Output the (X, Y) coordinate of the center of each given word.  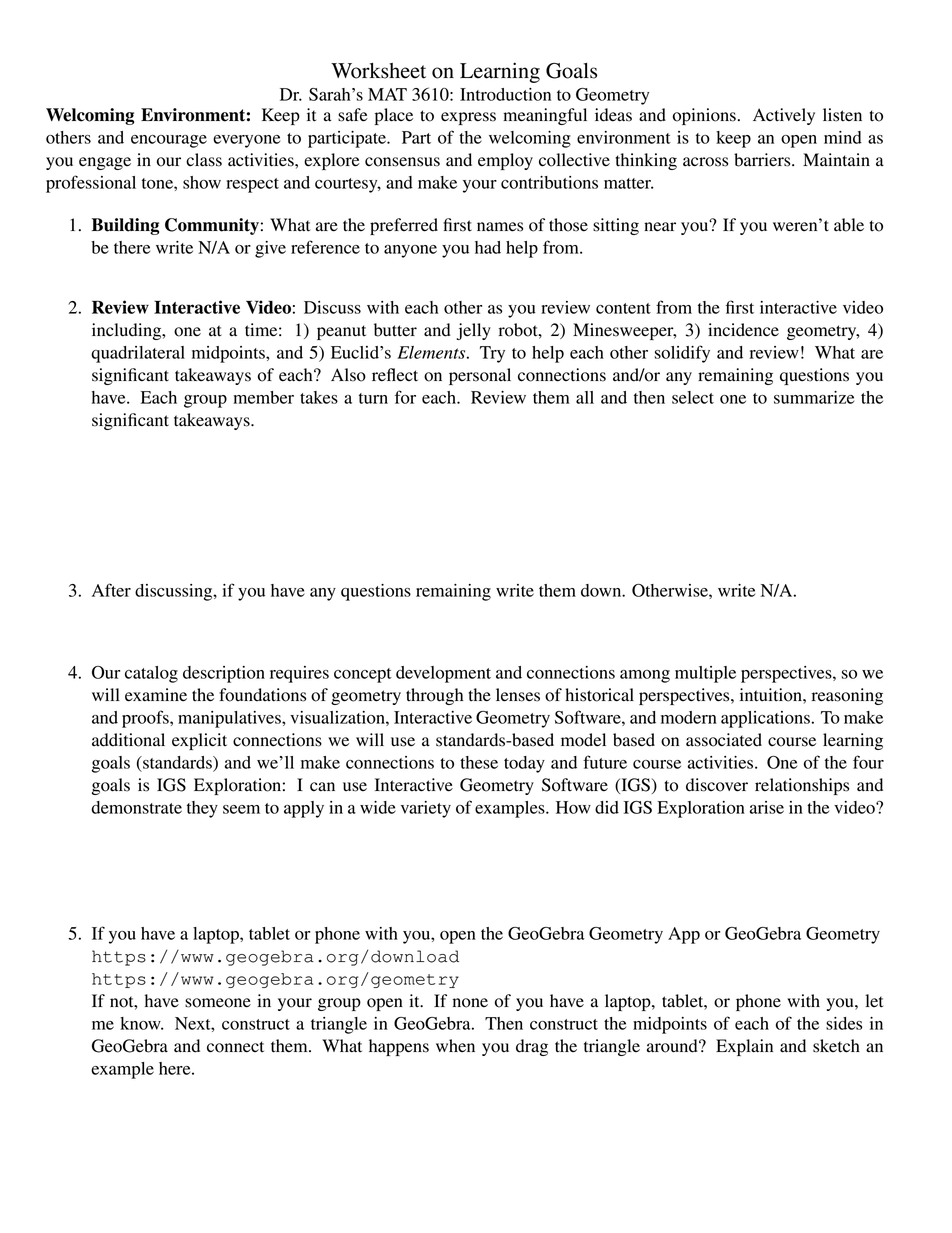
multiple (705, 674)
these (479, 762)
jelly (474, 331)
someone (218, 1003)
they (202, 809)
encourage (169, 141)
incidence (743, 330)
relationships (802, 786)
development (443, 674)
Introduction (505, 94)
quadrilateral (138, 354)
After (111, 590)
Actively (784, 116)
